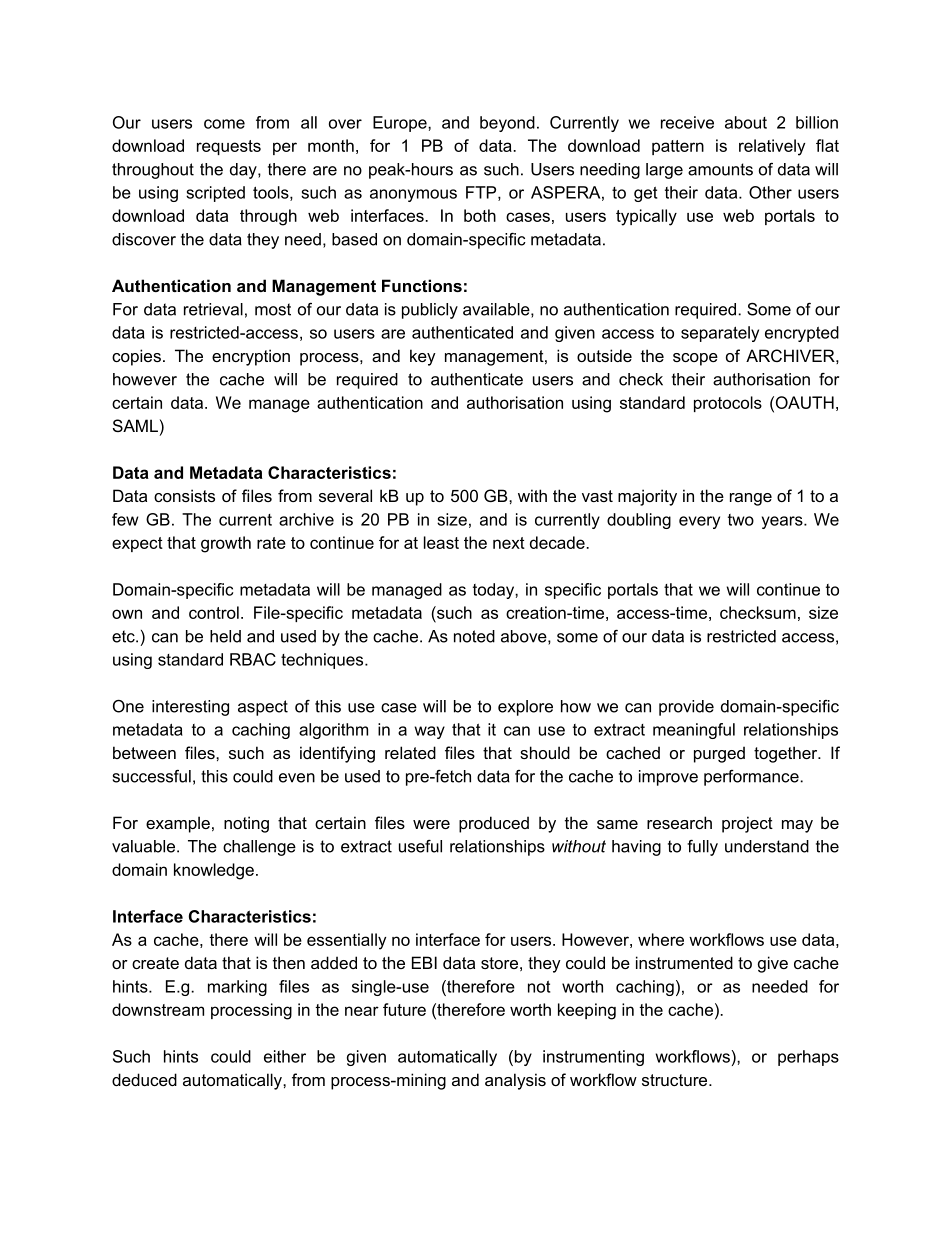 Image resolution: width=952 pixels, height=1233 pixels. What do you see at coordinates (772, 147) in the screenshot?
I see `relatively` at bounding box center [772, 147].
